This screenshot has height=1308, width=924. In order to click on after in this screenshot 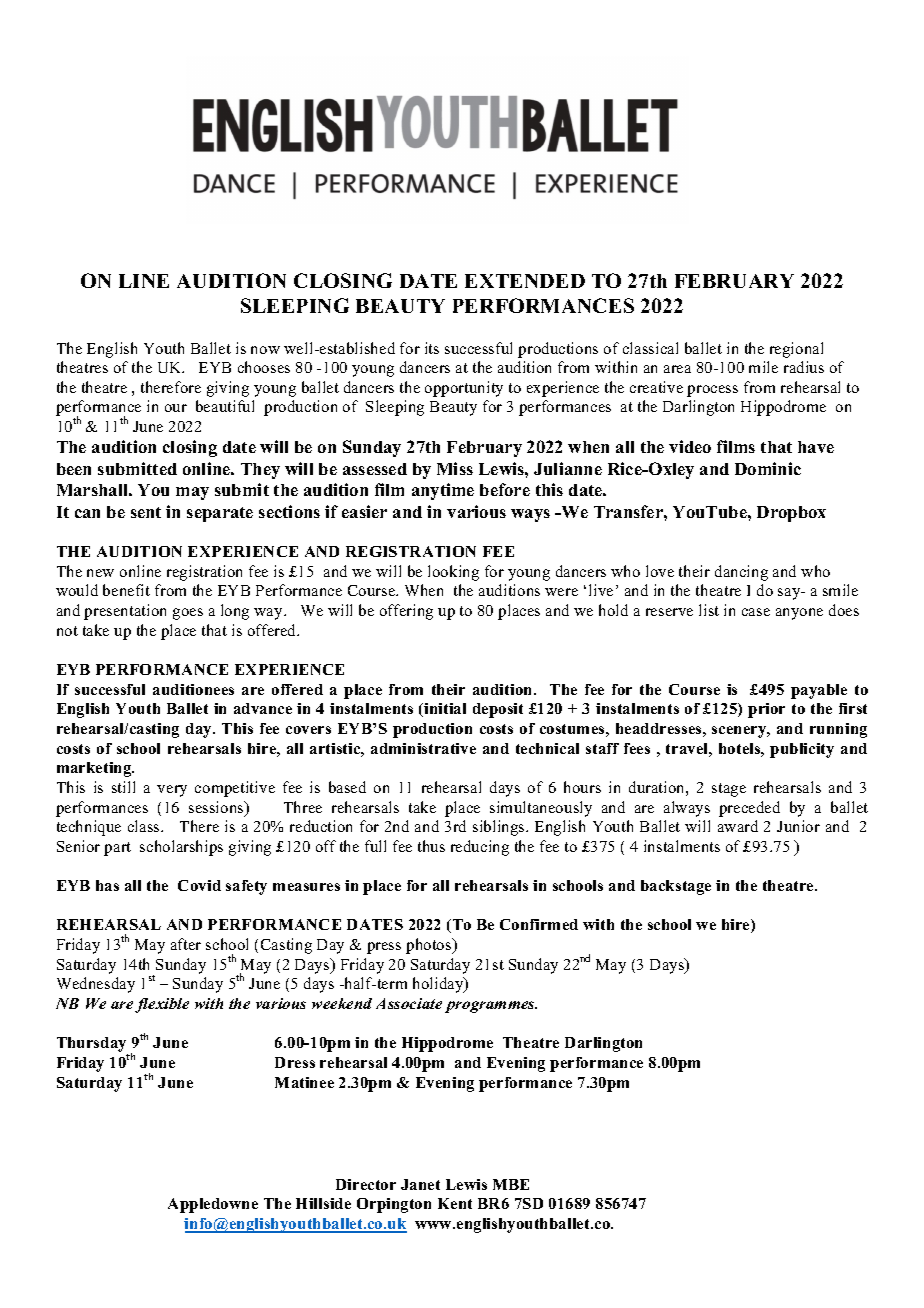, I will do `click(186, 944)`.
